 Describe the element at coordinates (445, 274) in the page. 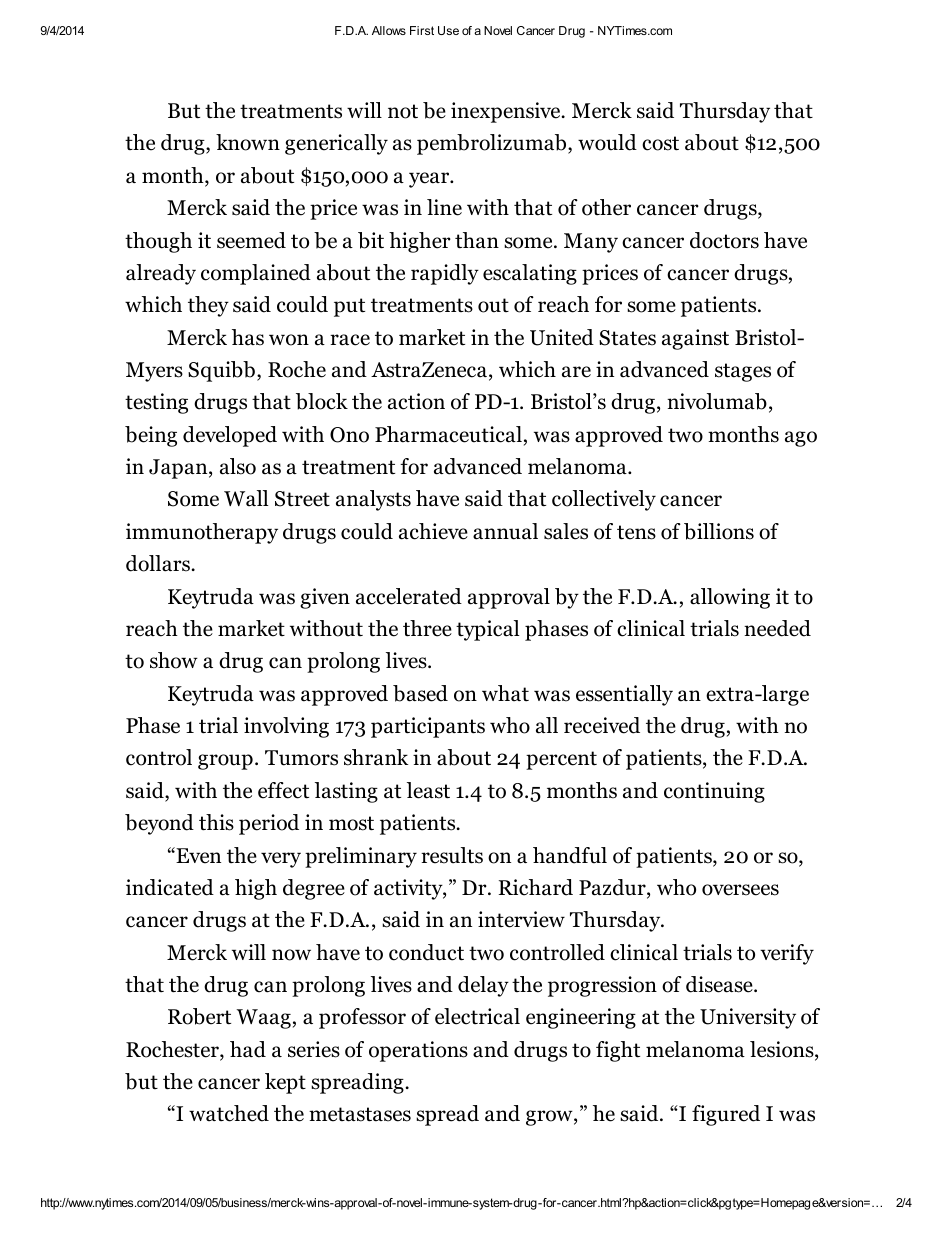

I see `rapidly` at that location.
